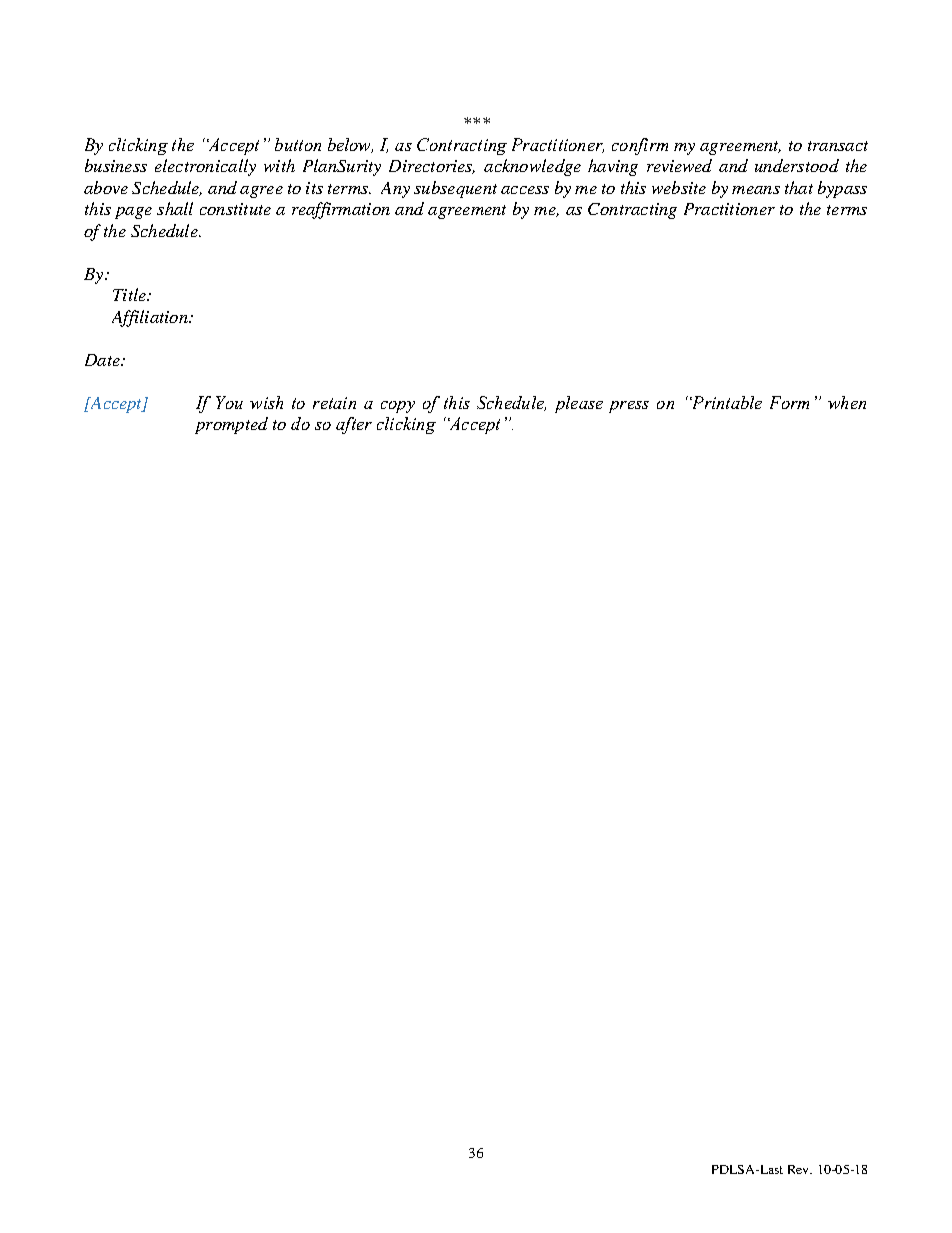 Image resolution: width=952 pixels, height=1233 pixels. Describe the element at coordinates (789, 402) in the page. I see `Form` at that location.
